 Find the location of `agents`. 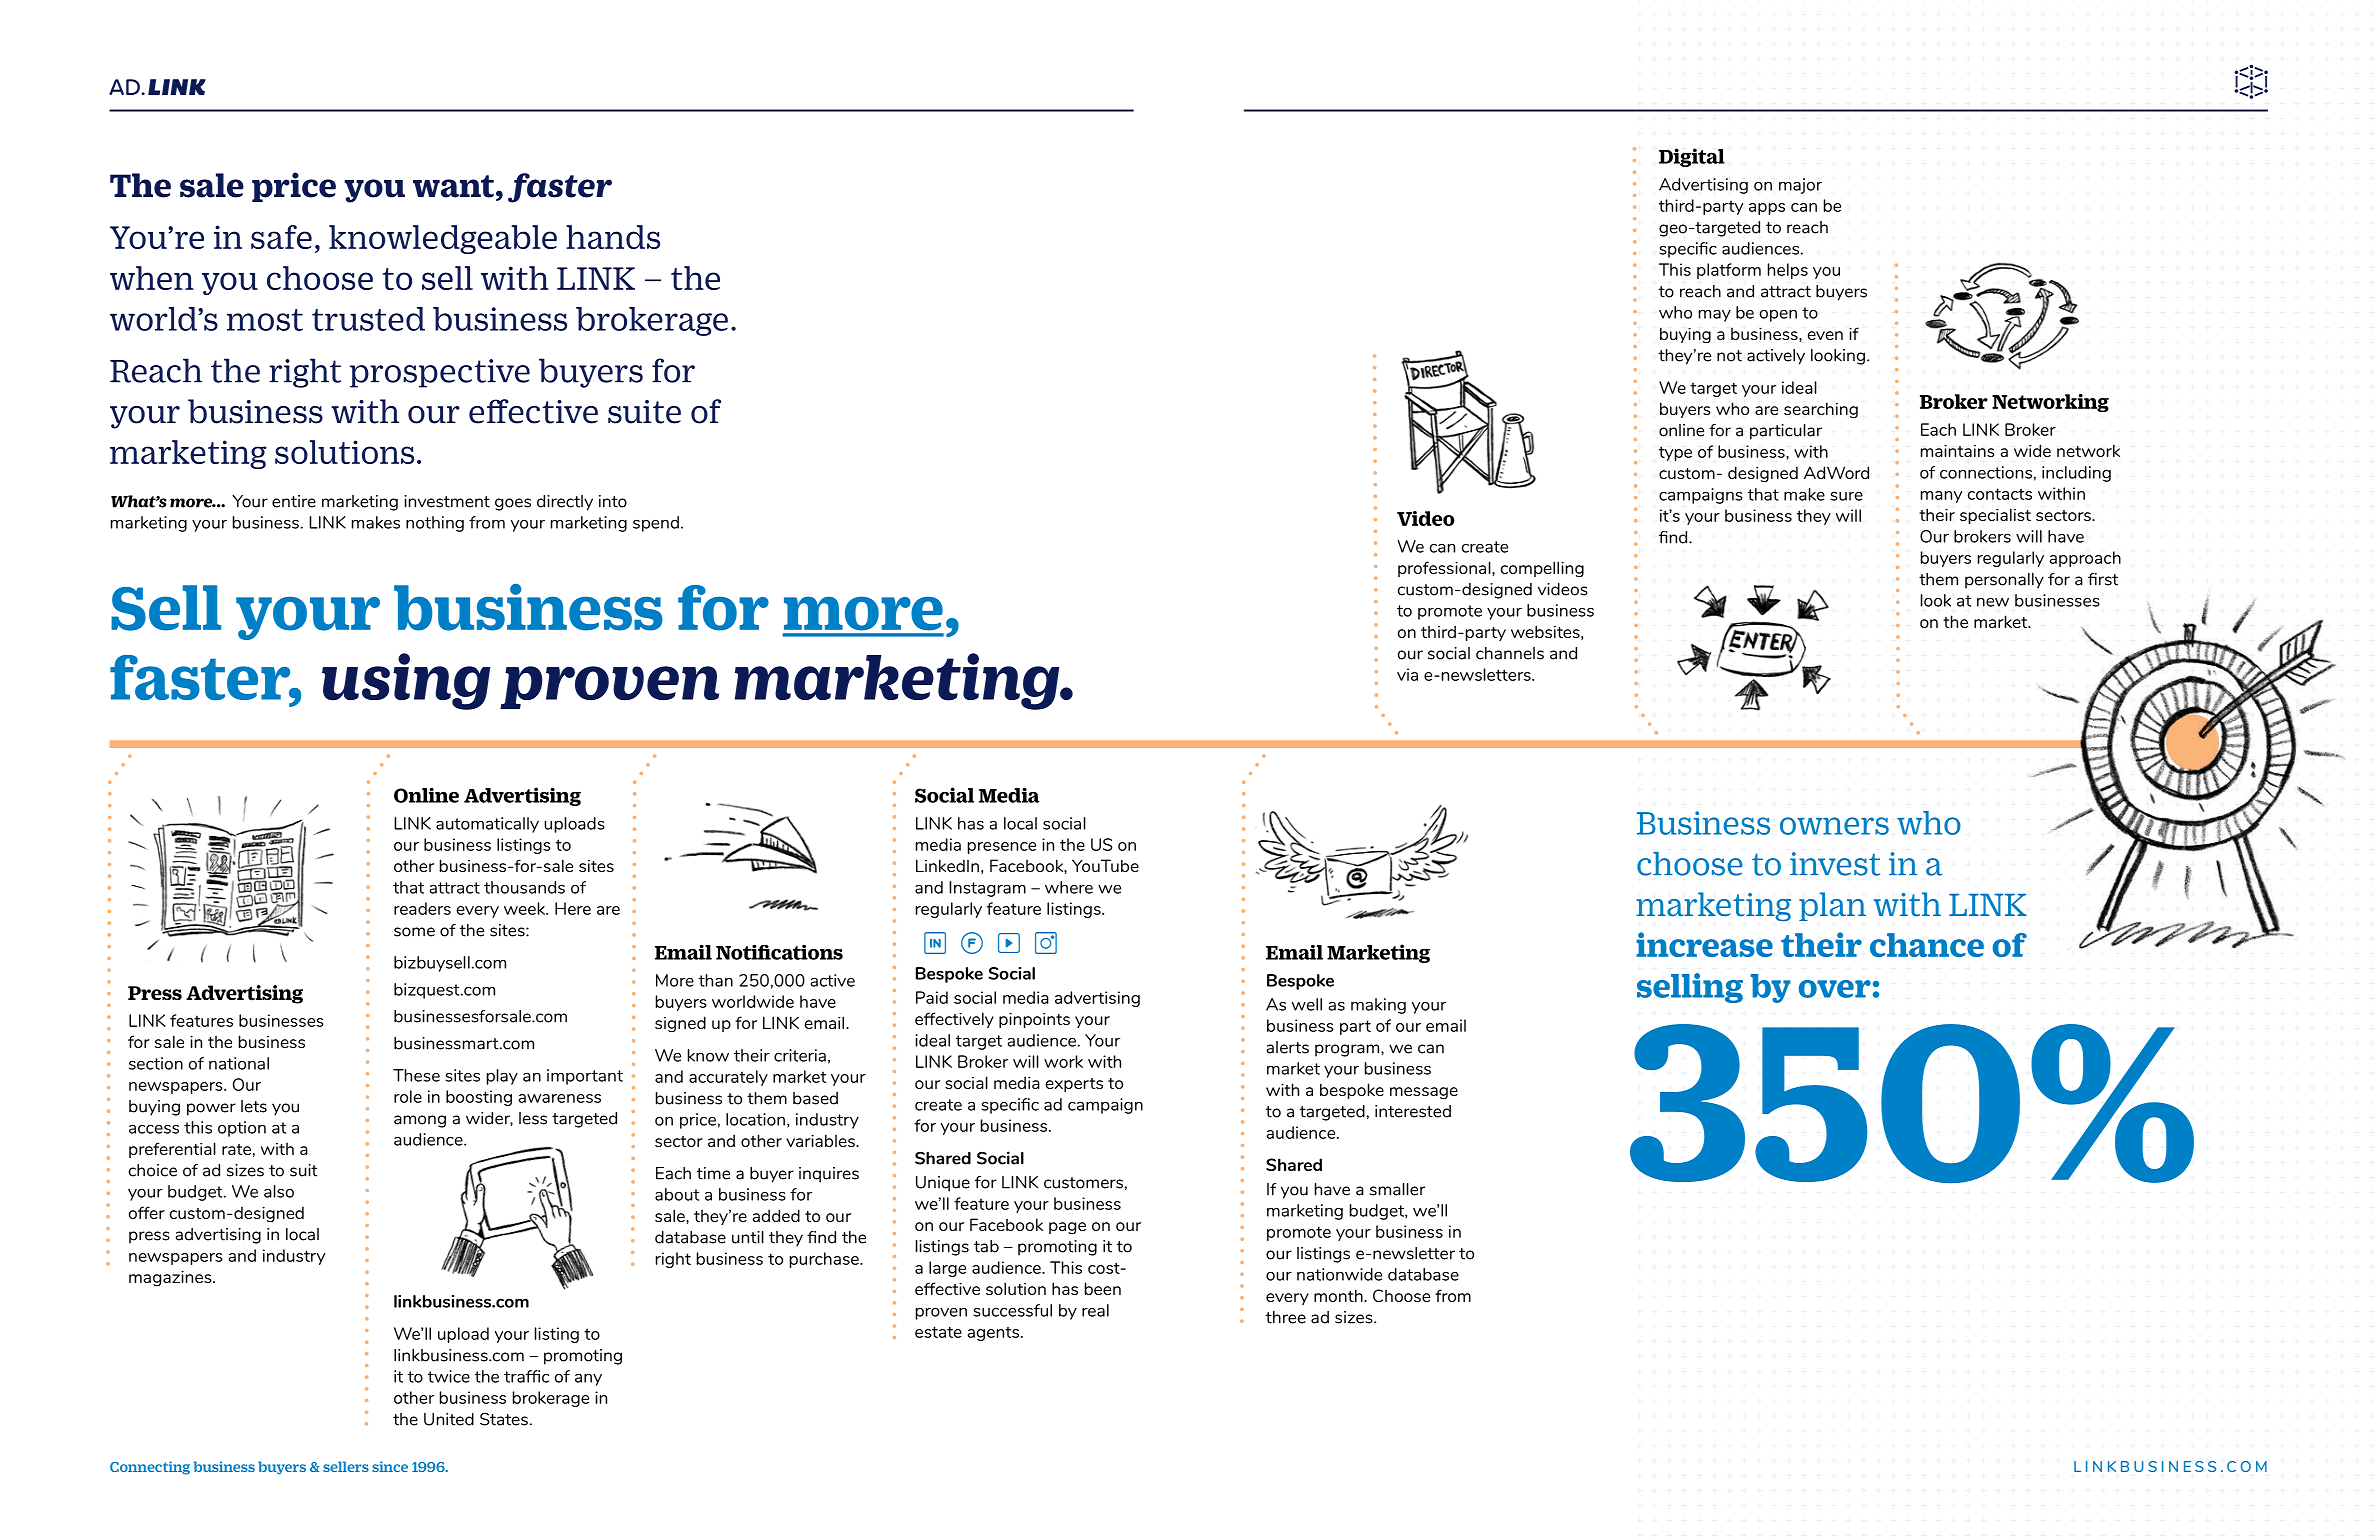

agents is located at coordinates (993, 1333).
